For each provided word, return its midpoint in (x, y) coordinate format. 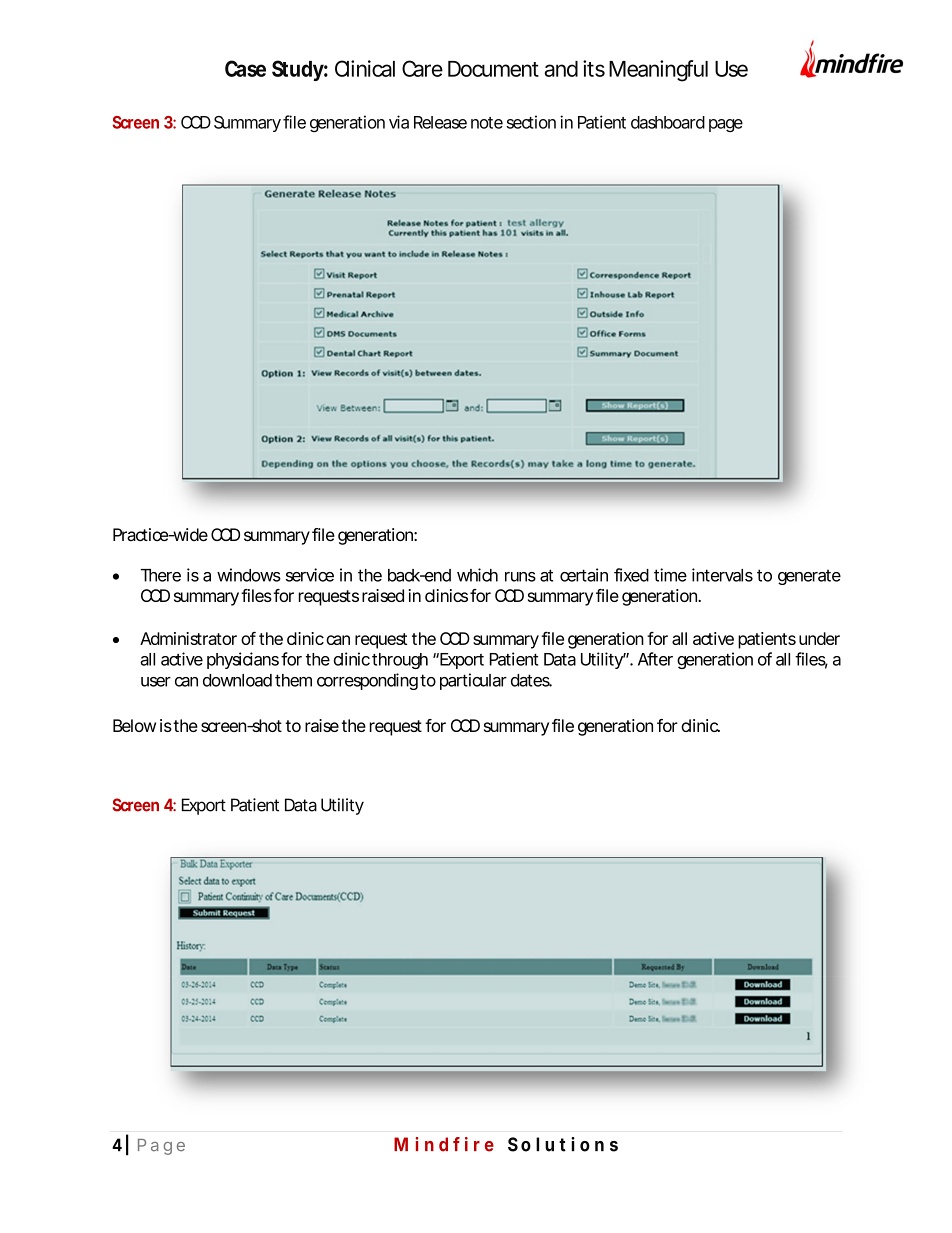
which (477, 575)
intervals (722, 575)
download (237, 680)
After (655, 659)
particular (473, 681)
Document (493, 69)
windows (249, 575)
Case (245, 68)
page (726, 125)
